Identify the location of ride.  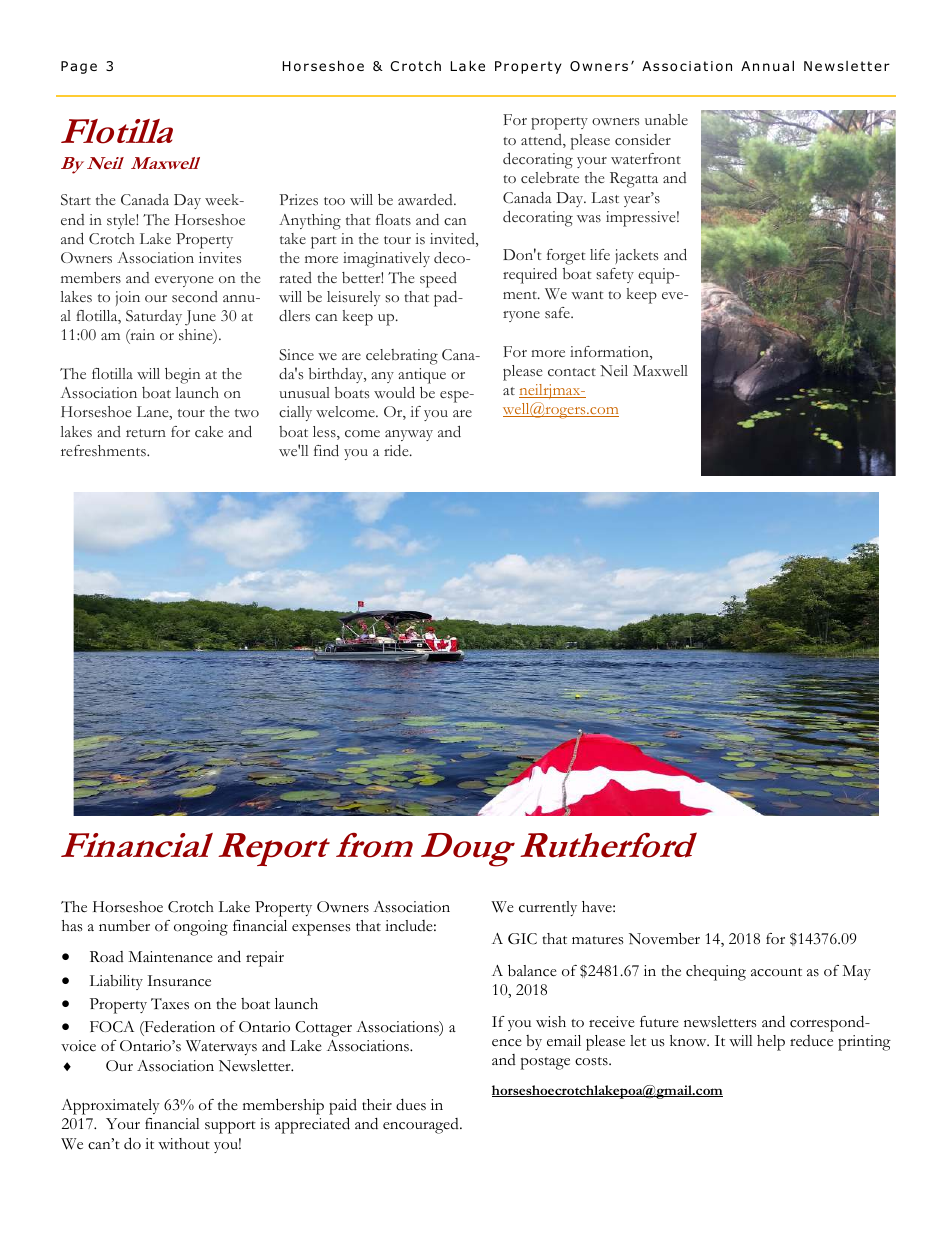
(397, 450).
